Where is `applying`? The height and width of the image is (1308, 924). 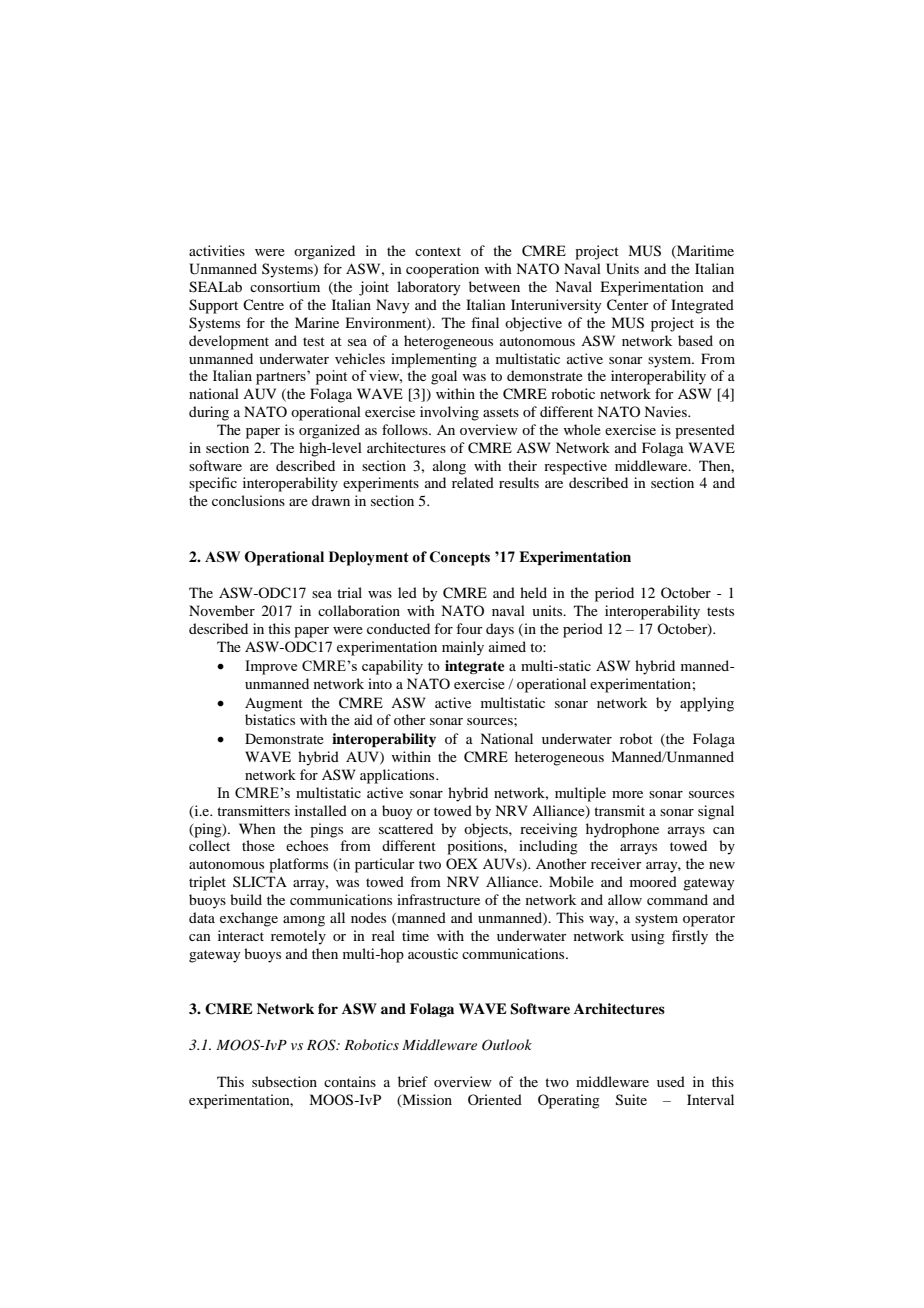 applying is located at coordinates (707, 704).
